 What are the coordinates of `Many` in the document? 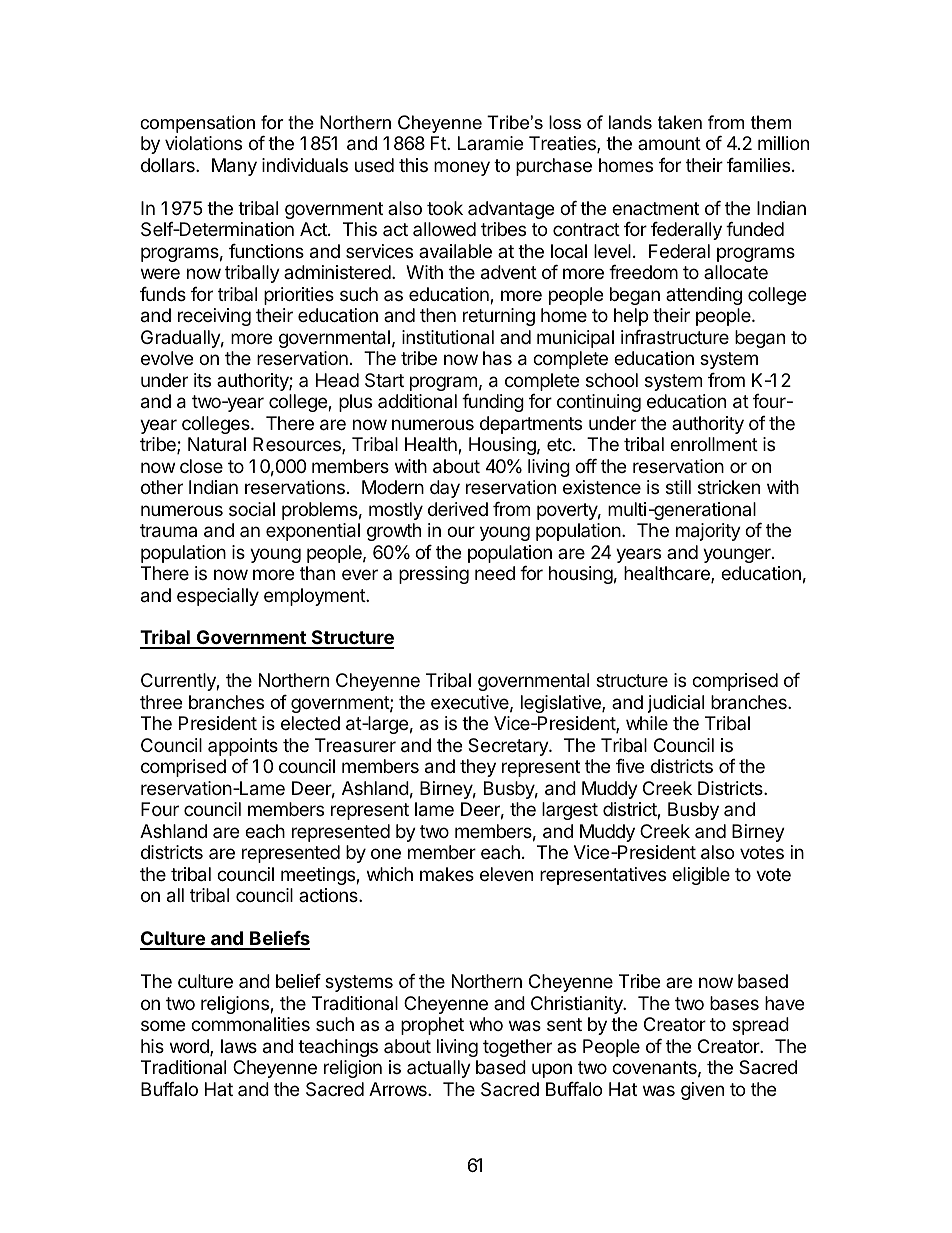 It's located at (234, 167).
